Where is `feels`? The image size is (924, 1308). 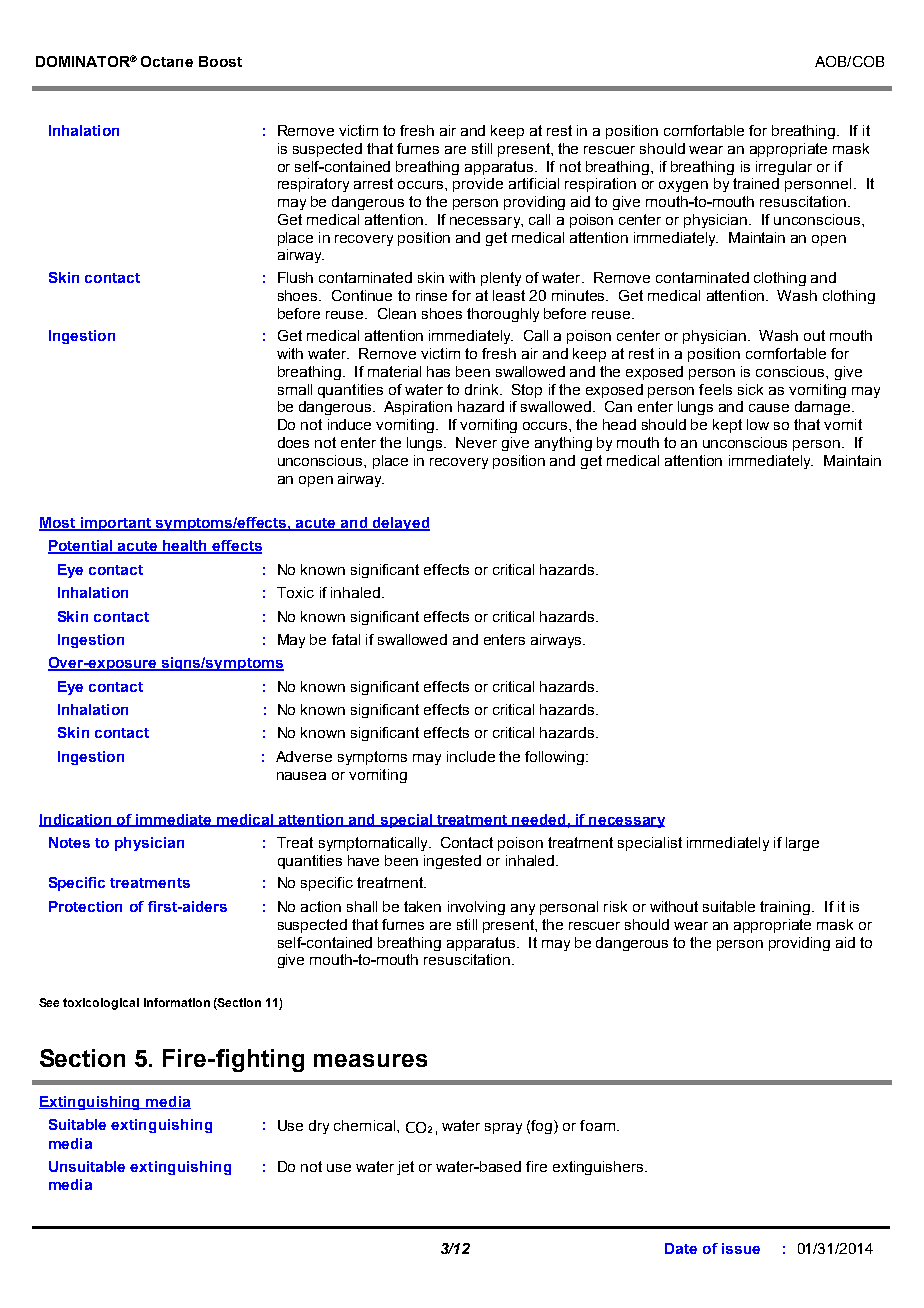 feels is located at coordinates (715, 389).
